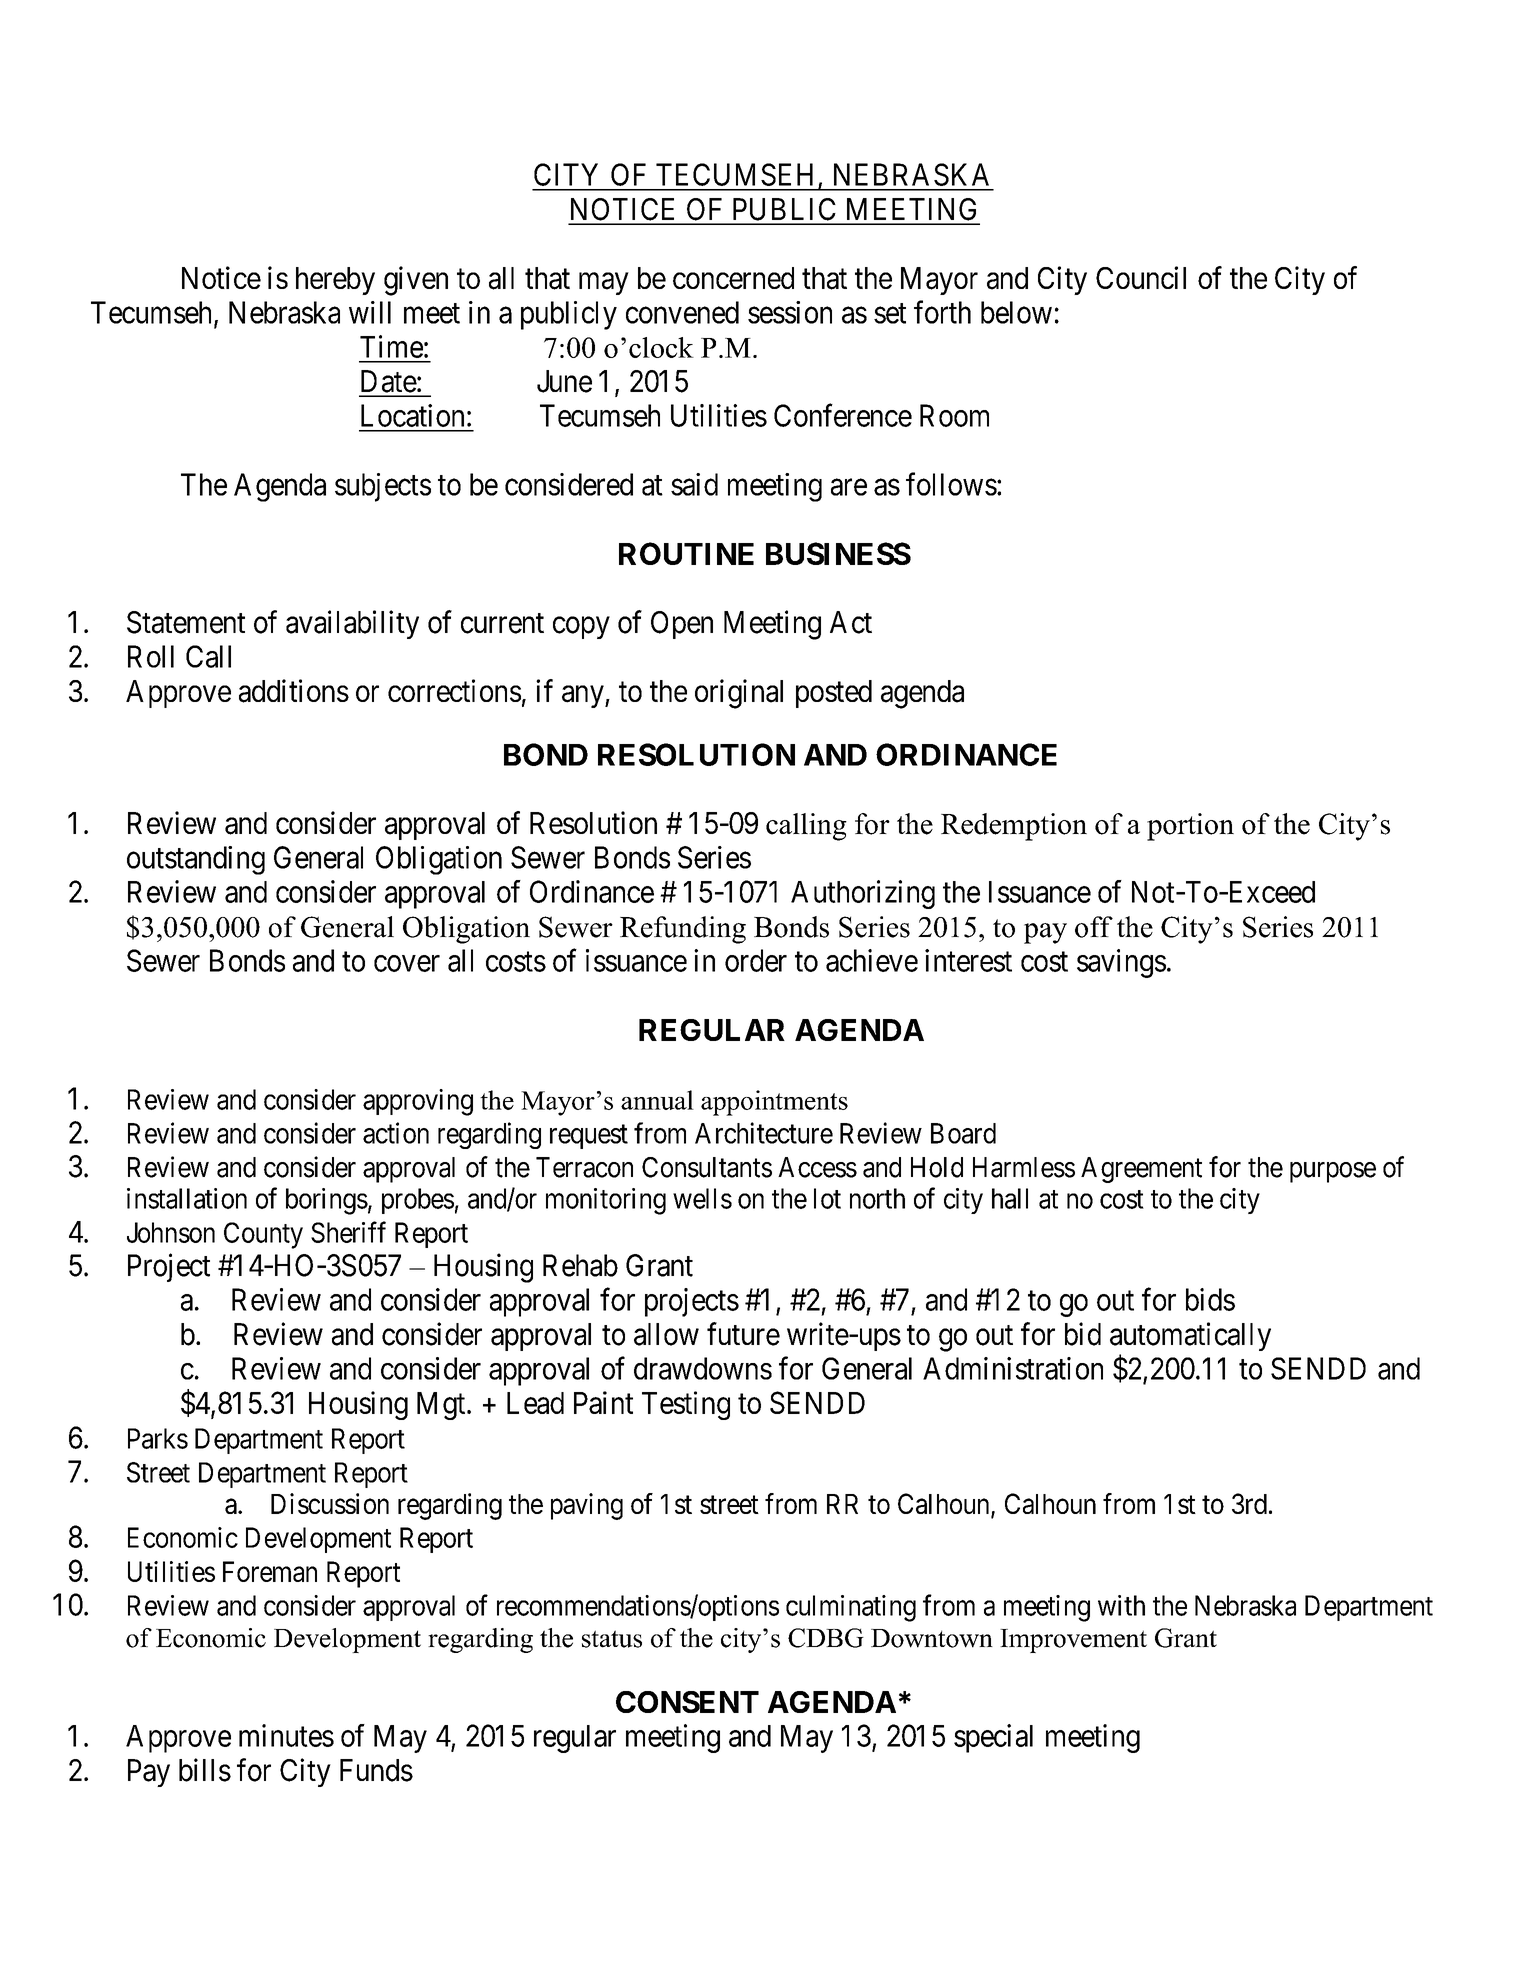 This screenshot has width=1526, height=1975. What do you see at coordinates (263, 1235) in the screenshot?
I see `County` at bounding box center [263, 1235].
